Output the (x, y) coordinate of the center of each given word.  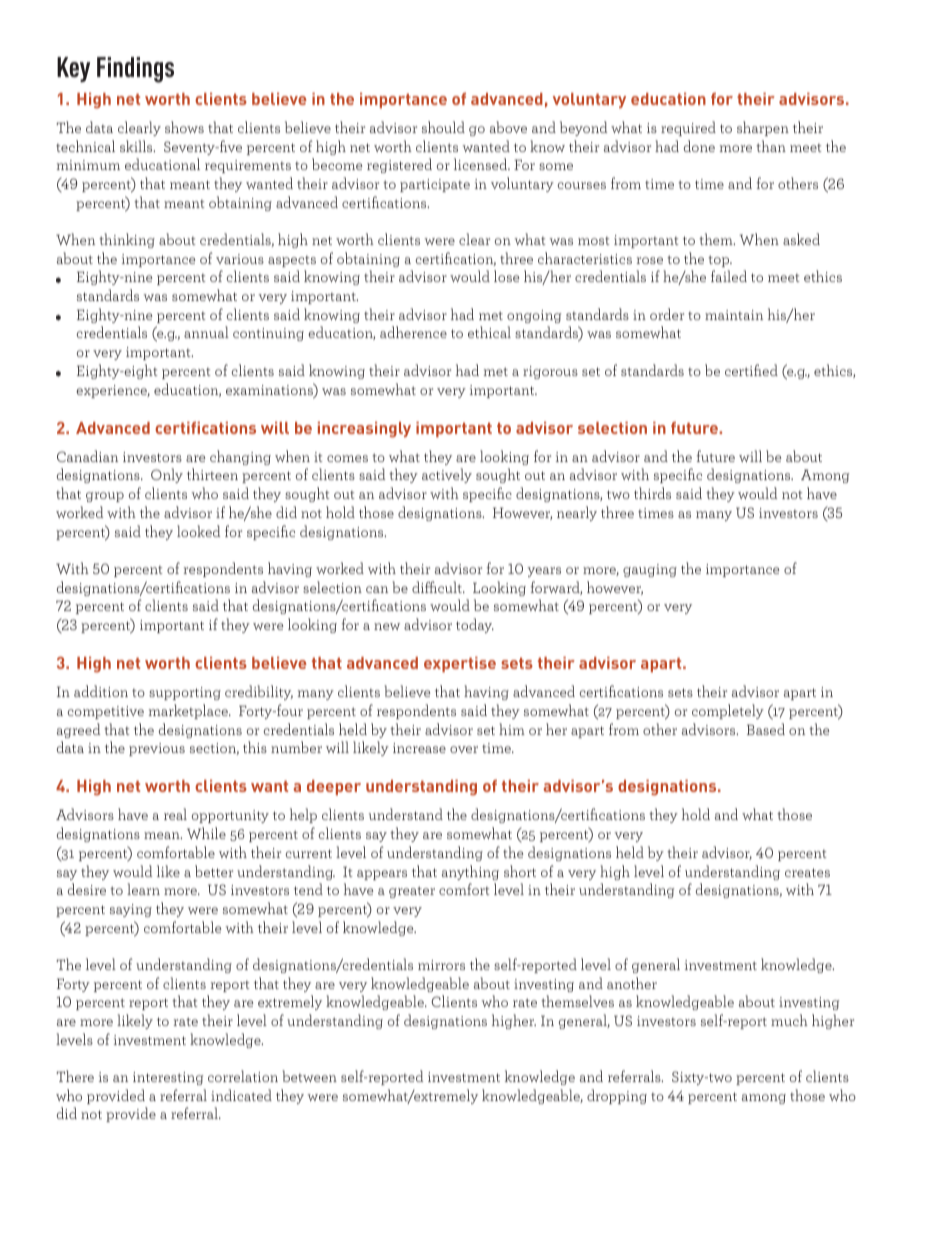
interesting (168, 1078)
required (688, 128)
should (443, 127)
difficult (438, 587)
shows (184, 127)
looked (198, 531)
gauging (650, 570)
